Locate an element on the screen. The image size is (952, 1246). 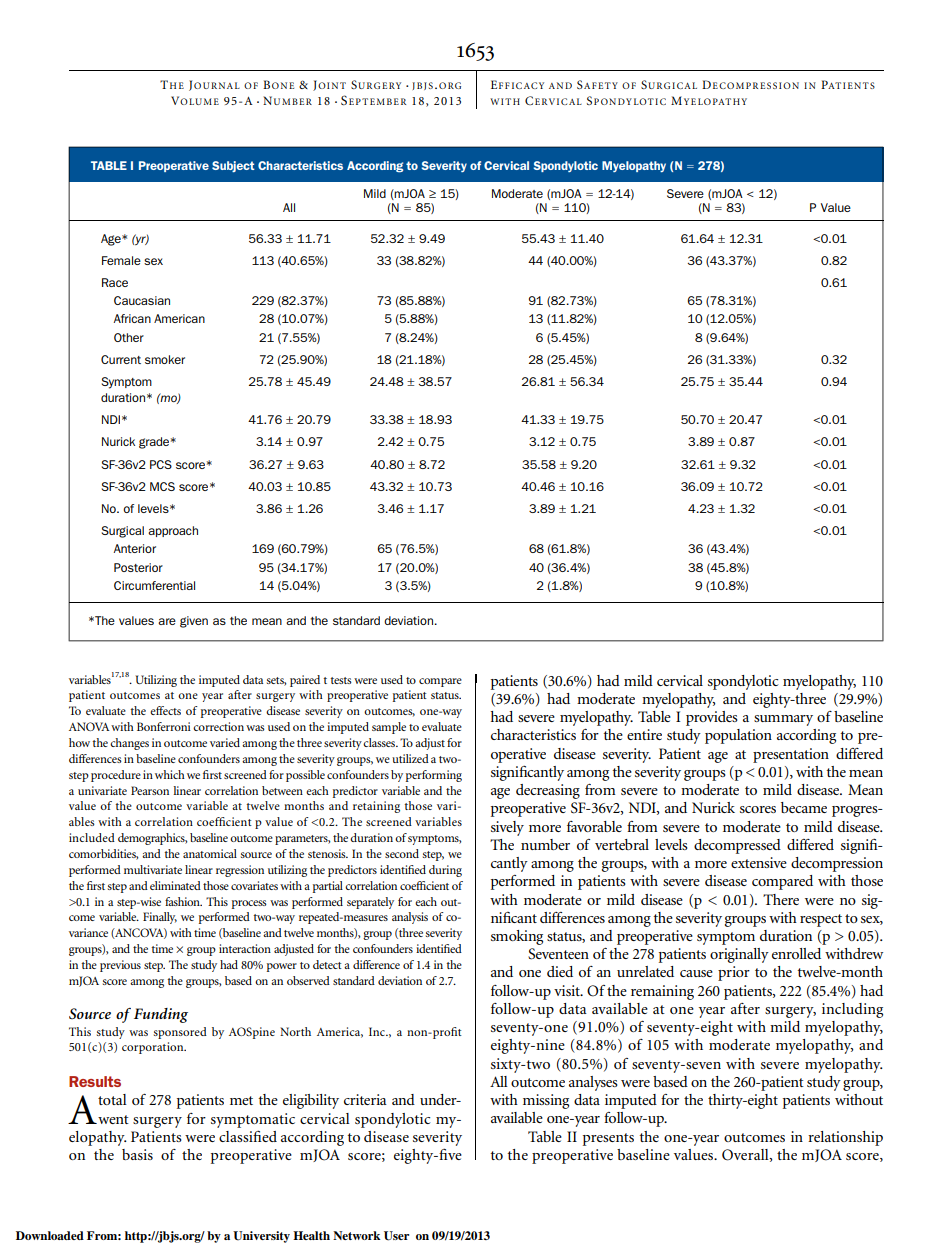
analysis is located at coordinates (410, 918).
